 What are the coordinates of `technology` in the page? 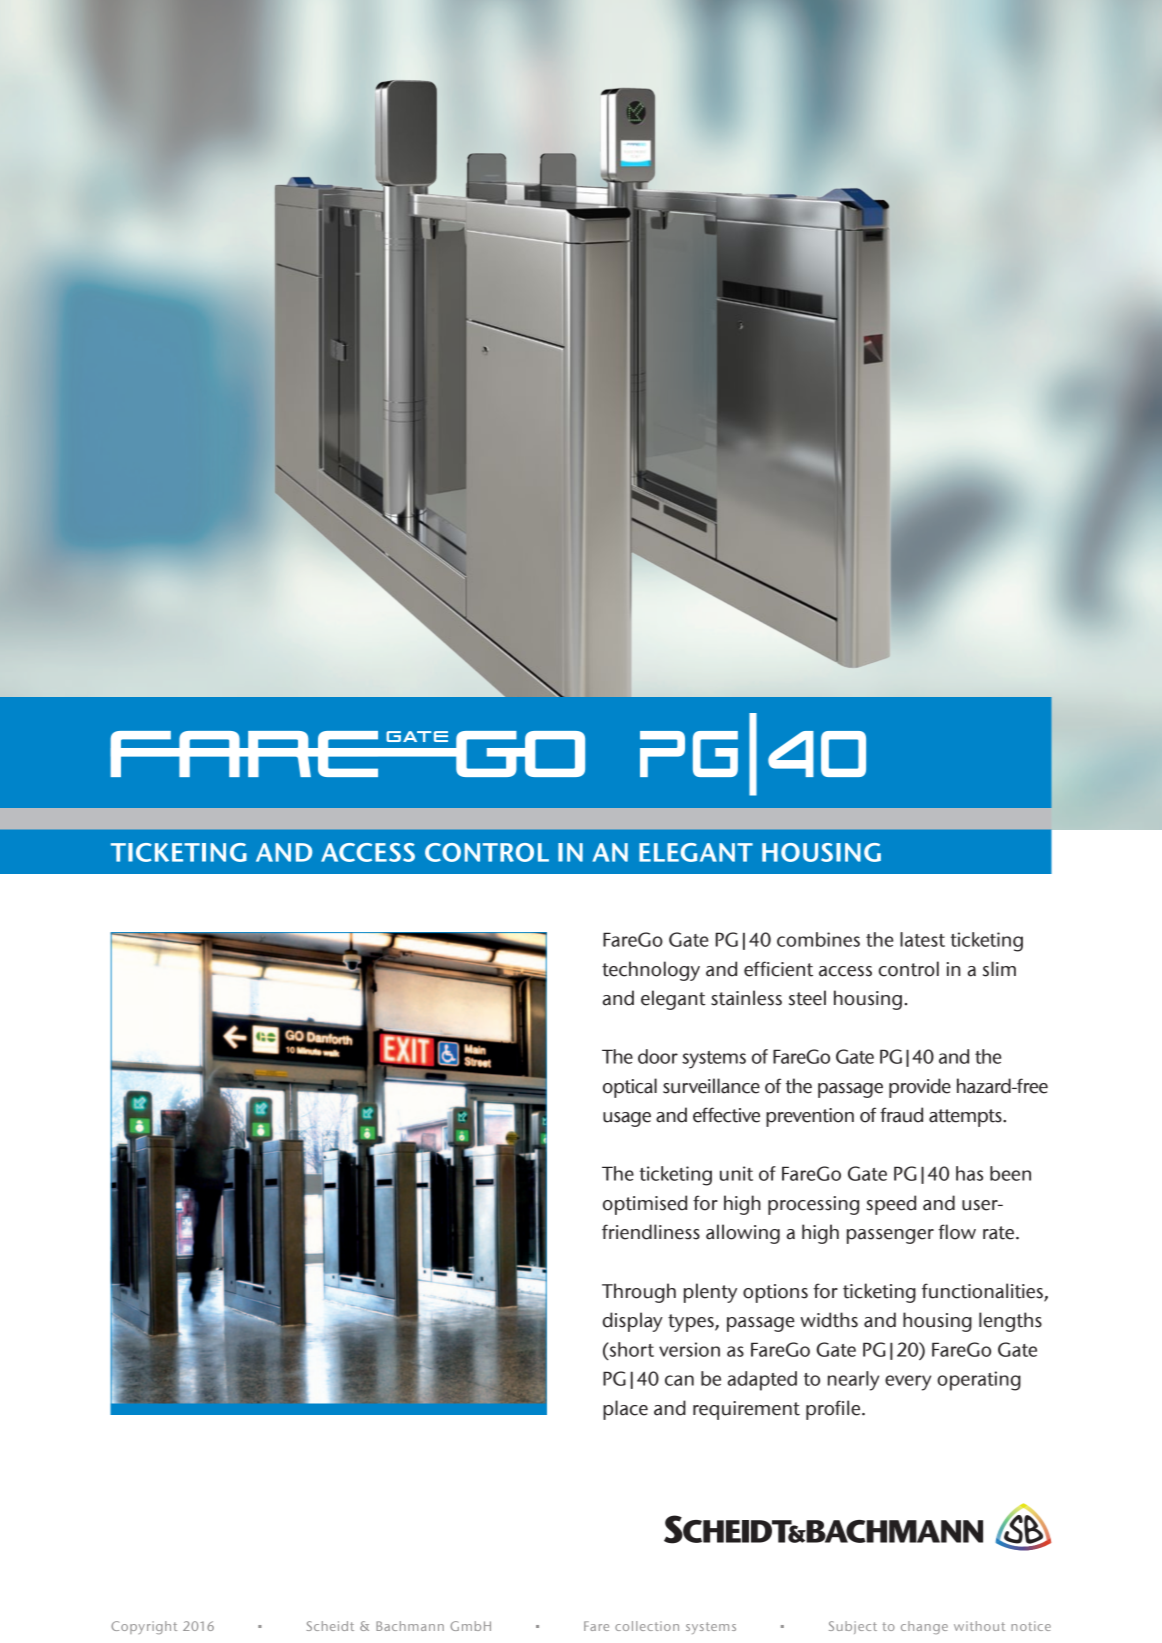 It's located at (651, 971).
